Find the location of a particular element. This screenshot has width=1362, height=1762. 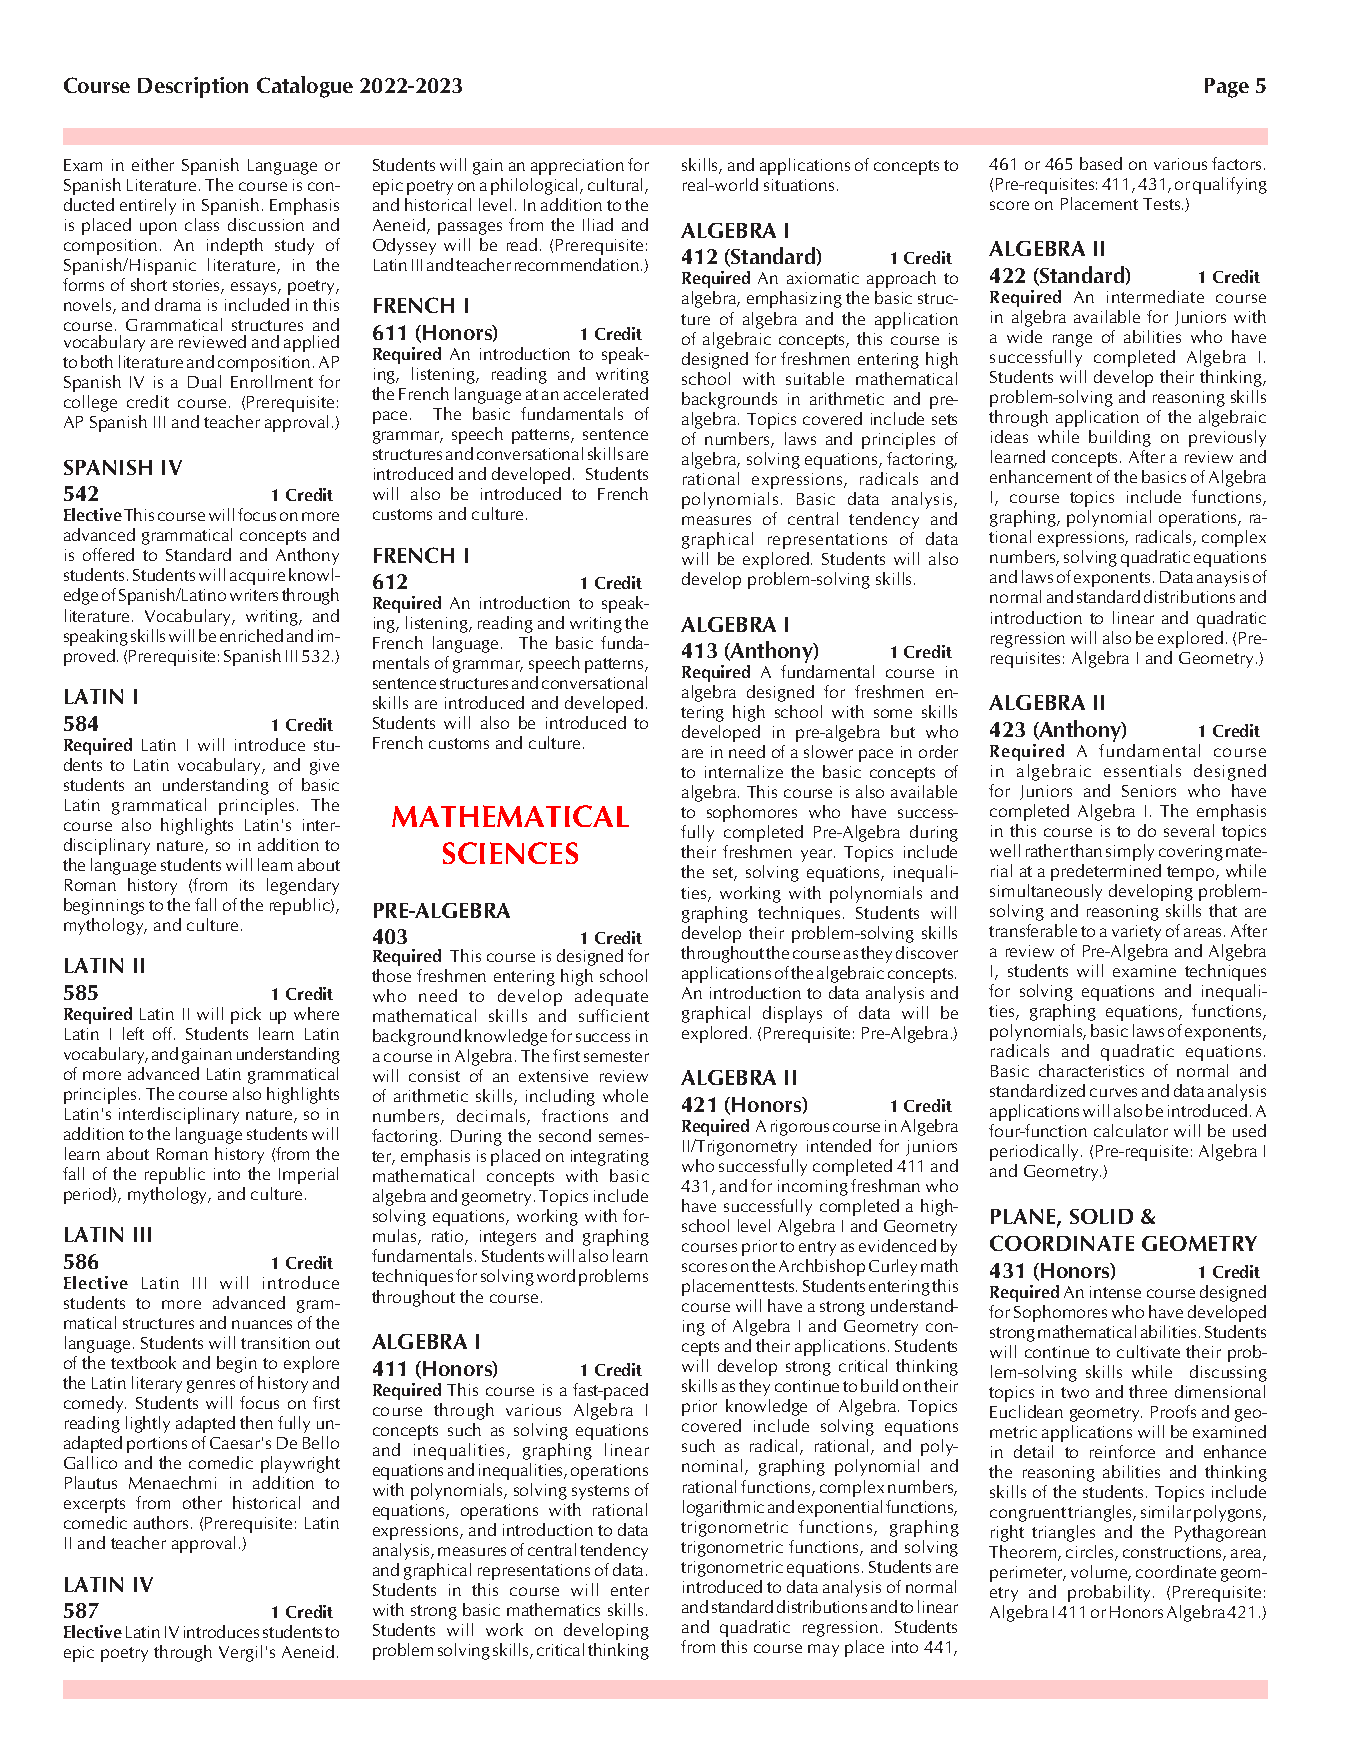

Description is located at coordinates (193, 87).
